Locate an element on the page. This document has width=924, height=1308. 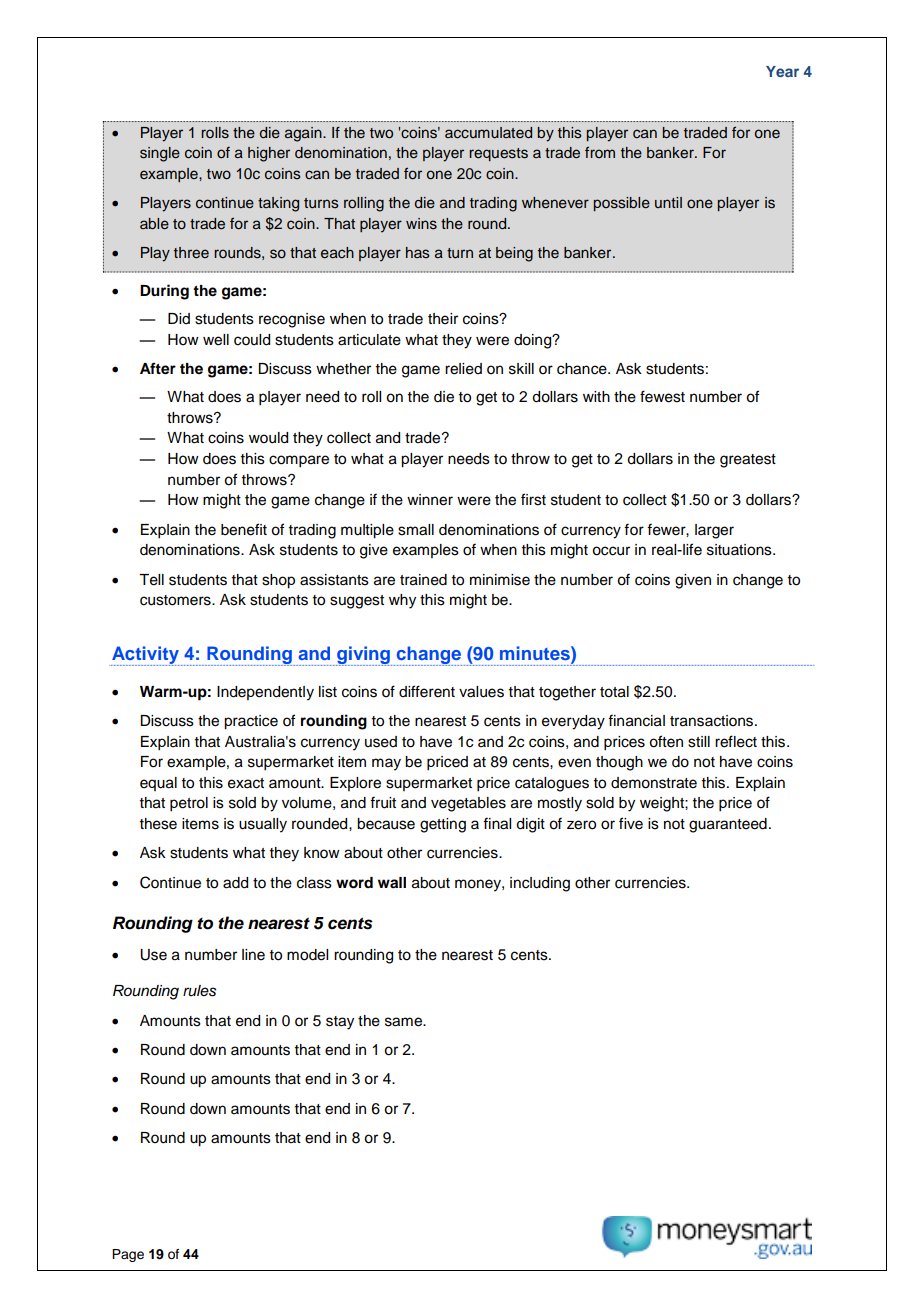
line is located at coordinates (253, 955).
